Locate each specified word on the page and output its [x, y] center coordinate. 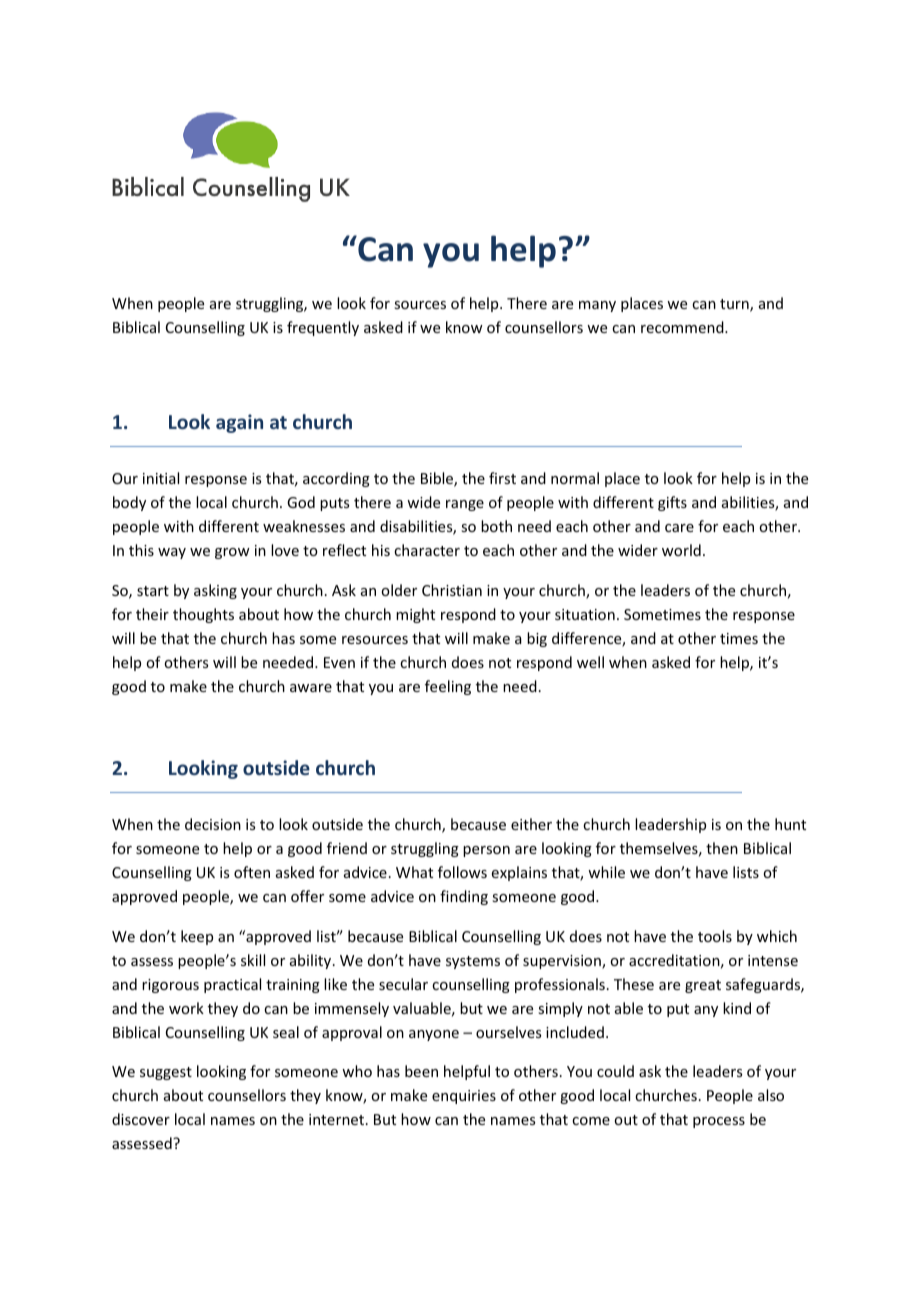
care [679, 528]
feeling [448, 687]
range [465, 505]
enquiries [464, 1097]
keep [197, 937]
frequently [323, 328]
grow [232, 553]
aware [311, 688]
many [597, 306]
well [590, 662]
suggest [166, 1073]
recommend [683, 327]
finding [464, 897]
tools [715, 936]
